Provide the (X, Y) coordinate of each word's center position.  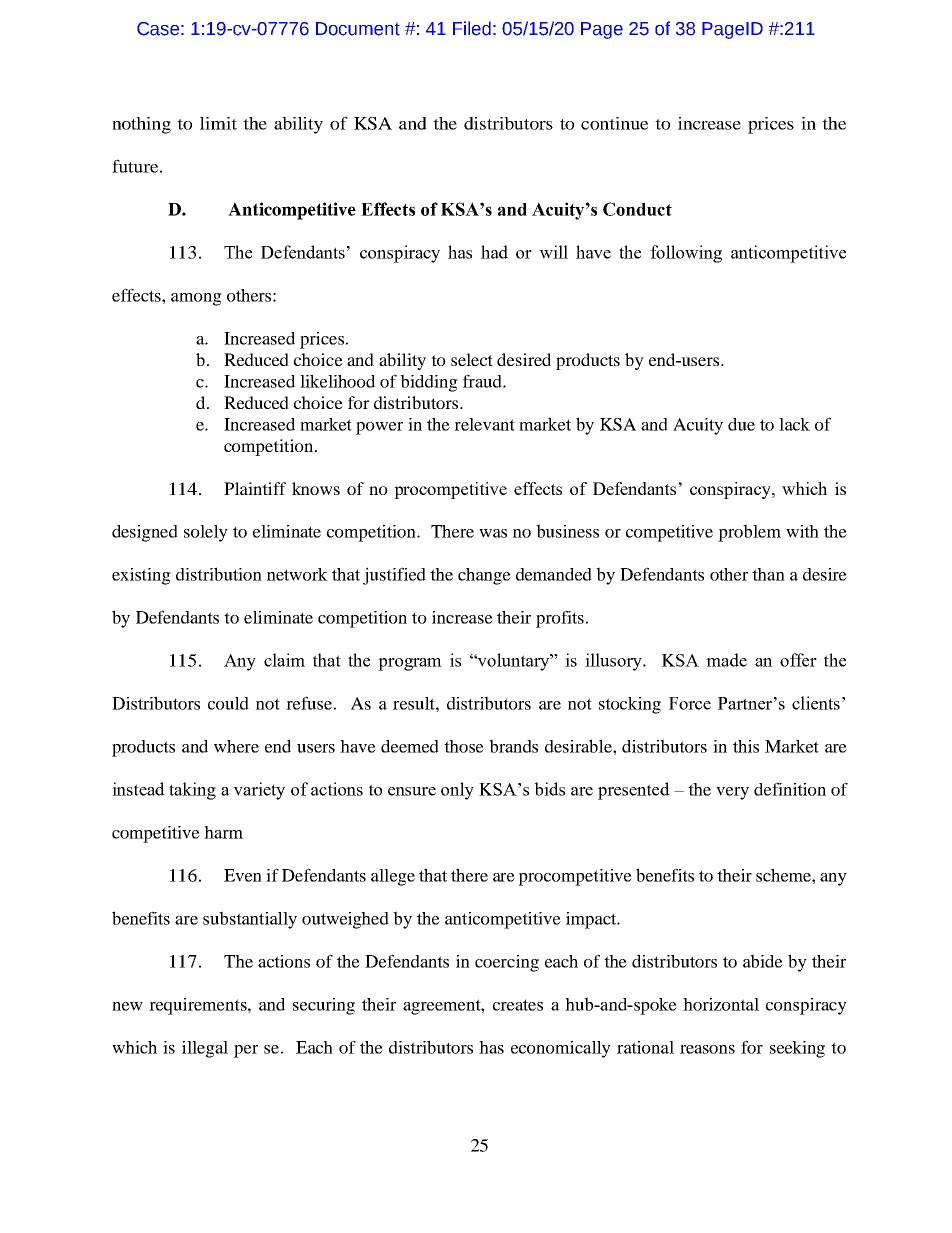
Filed (472, 28)
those (464, 746)
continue (614, 123)
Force (690, 703)
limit (218, 123)
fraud (483, 381)
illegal (205, 1049)
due (741, 424)
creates (518, 1005)
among (196, 299)
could (228, 703)
